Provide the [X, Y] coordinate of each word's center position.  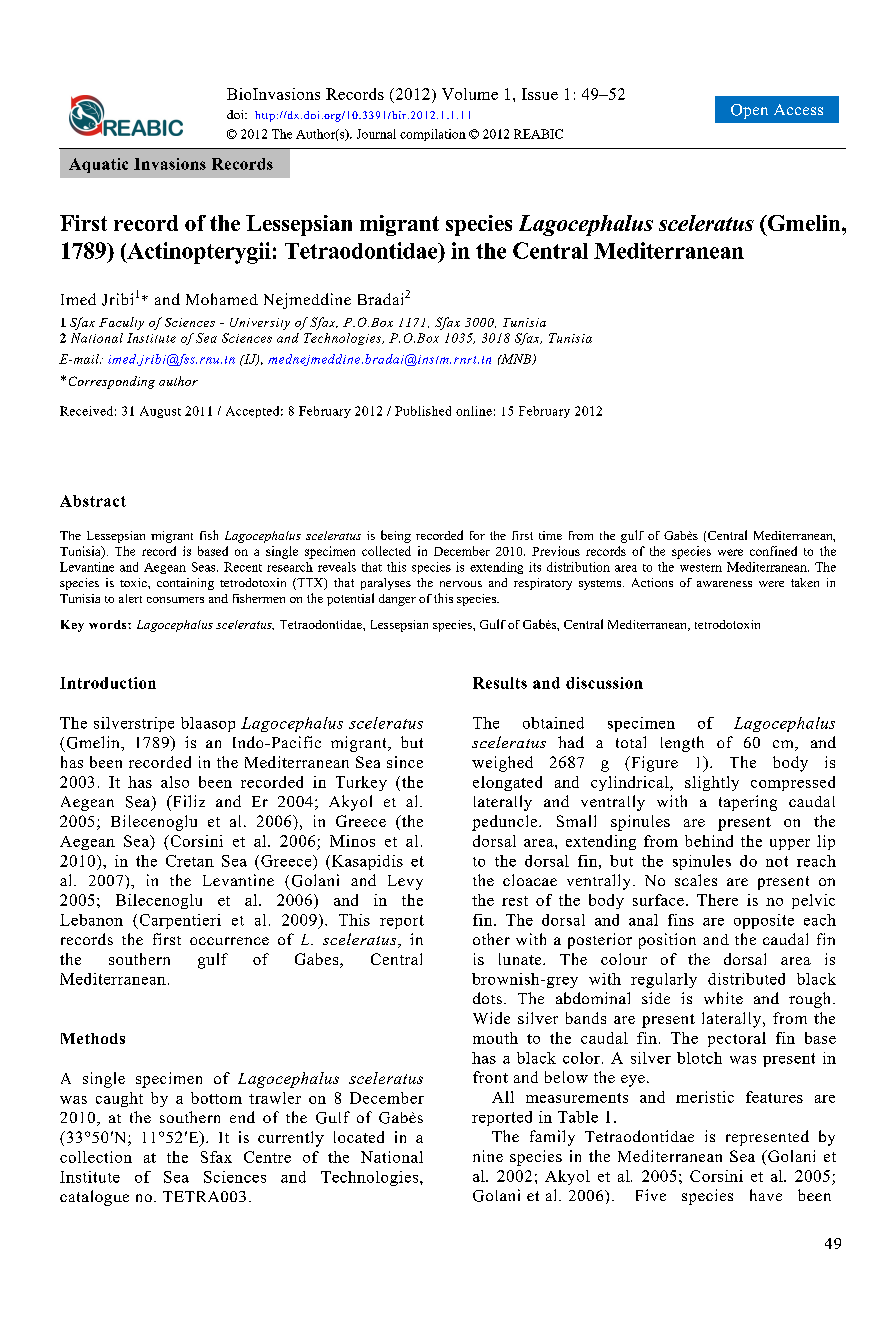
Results [500, 683]
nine [488, 1156]
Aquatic [98, 165]
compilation [433, 135]
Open [749, 111]
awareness [724, 584]
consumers [175, 600]
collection [96, 1157]
